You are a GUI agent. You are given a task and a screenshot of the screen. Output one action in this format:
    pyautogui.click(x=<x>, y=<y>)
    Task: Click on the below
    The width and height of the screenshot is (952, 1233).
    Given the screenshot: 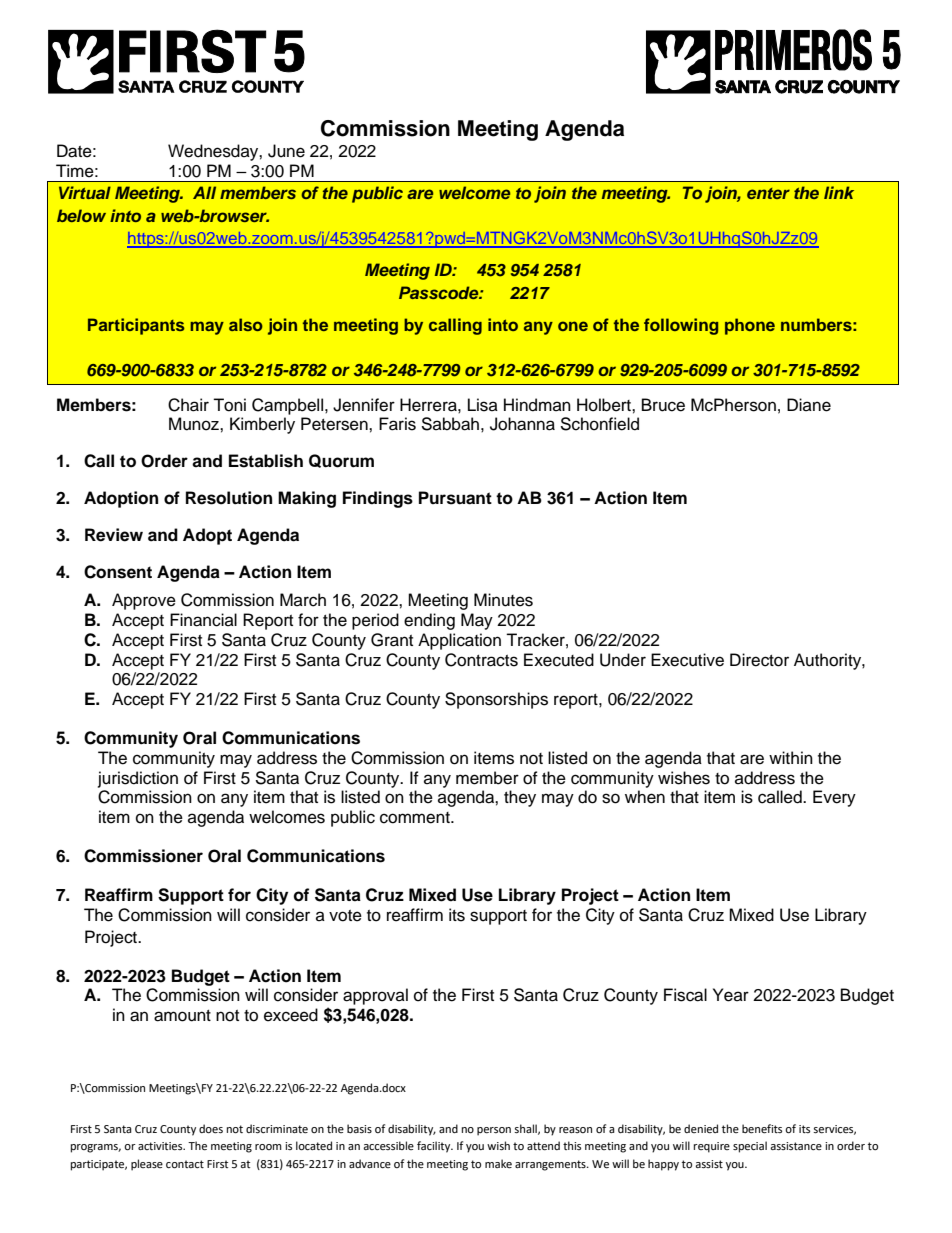 What is the action you would take?
    pyautogui.click(x=81, y=215)
